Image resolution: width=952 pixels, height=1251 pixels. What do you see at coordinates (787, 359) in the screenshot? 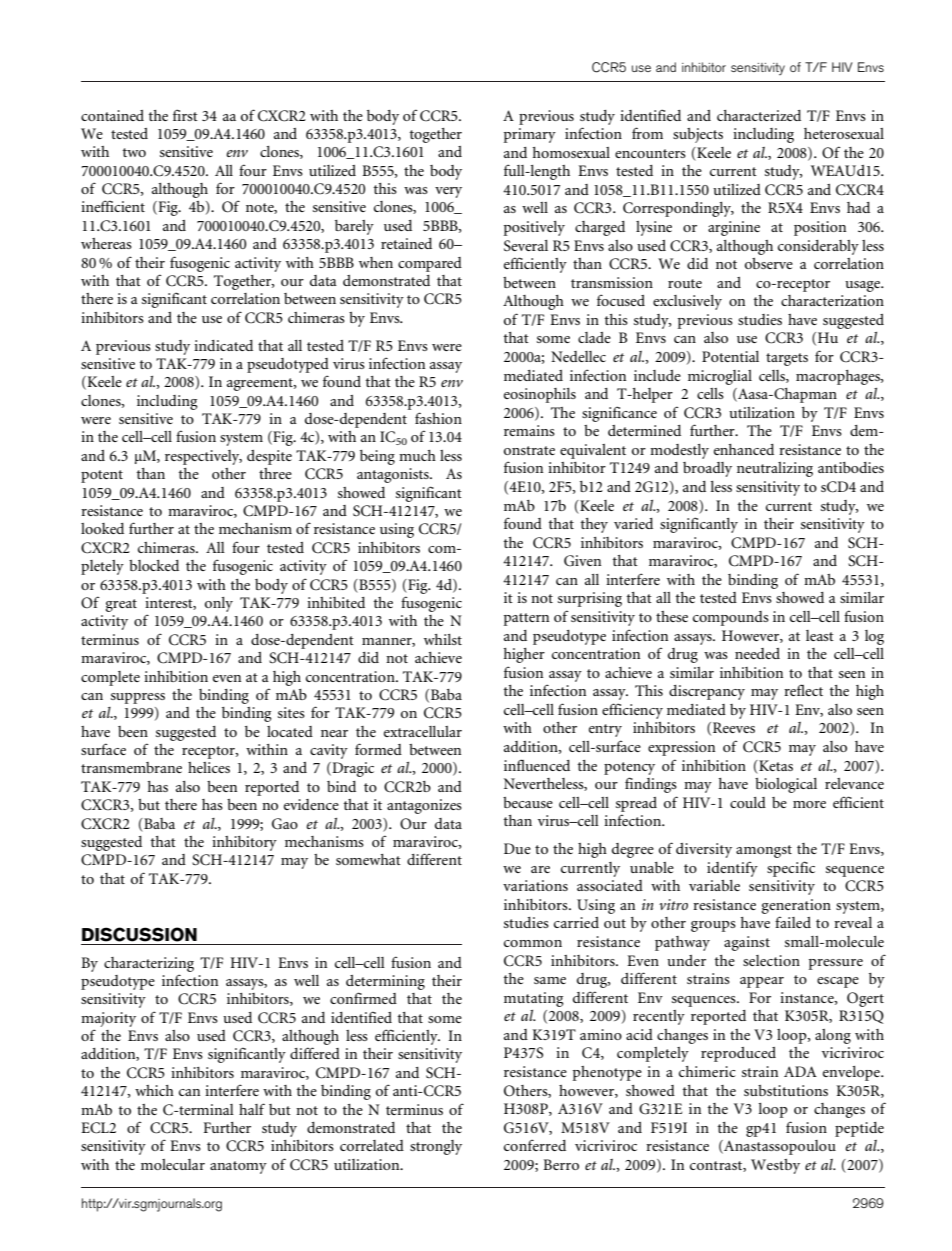
I see `targets` at bounding box center [787, 359].
